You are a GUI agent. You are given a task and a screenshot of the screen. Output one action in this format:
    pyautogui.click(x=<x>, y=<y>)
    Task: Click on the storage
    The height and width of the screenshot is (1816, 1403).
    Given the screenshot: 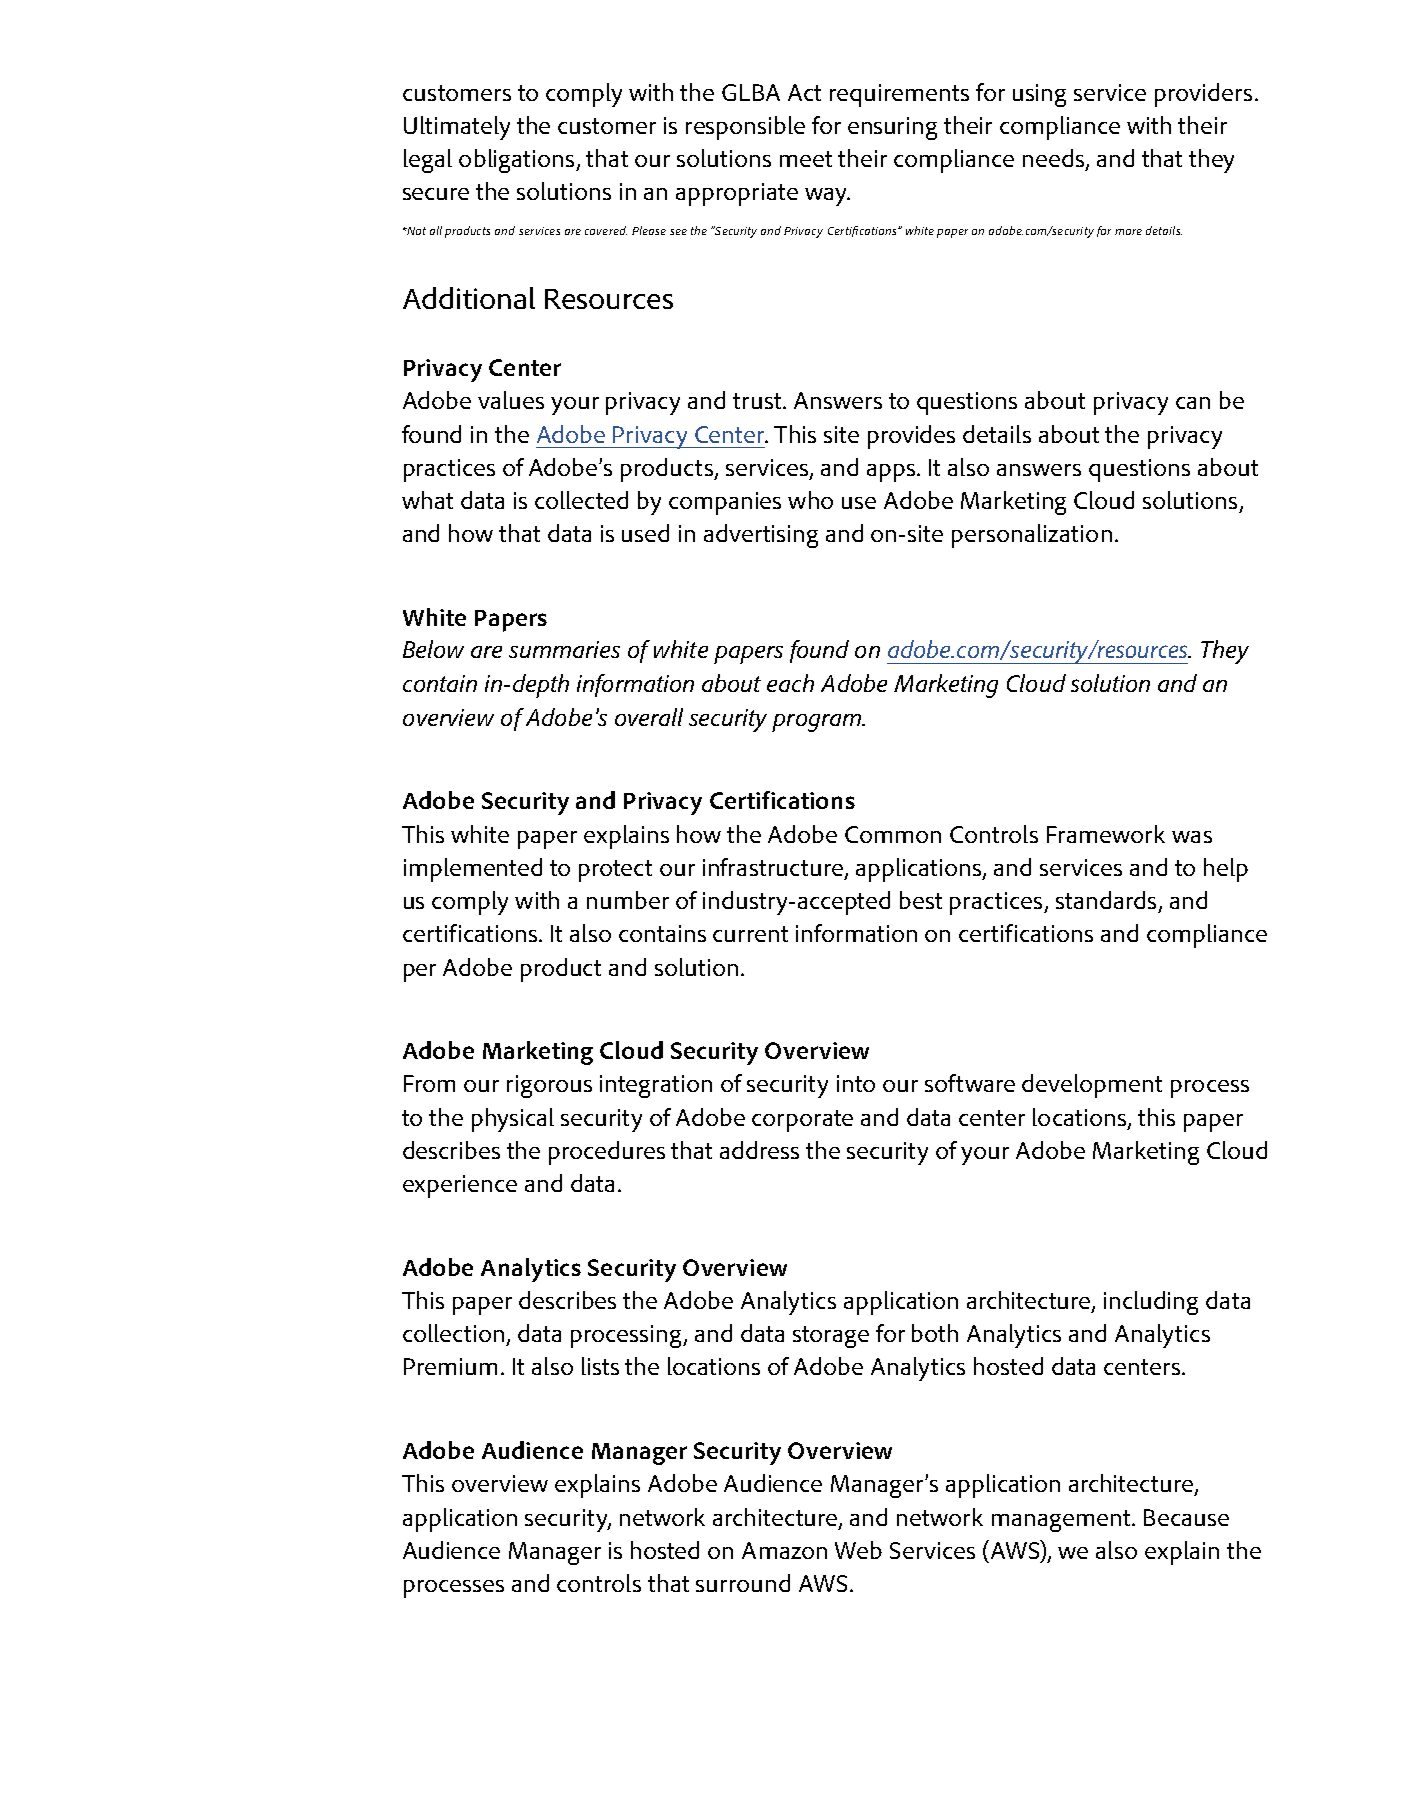 What is the action you would take?
    pyautogui.click(x=831, y=1337)
